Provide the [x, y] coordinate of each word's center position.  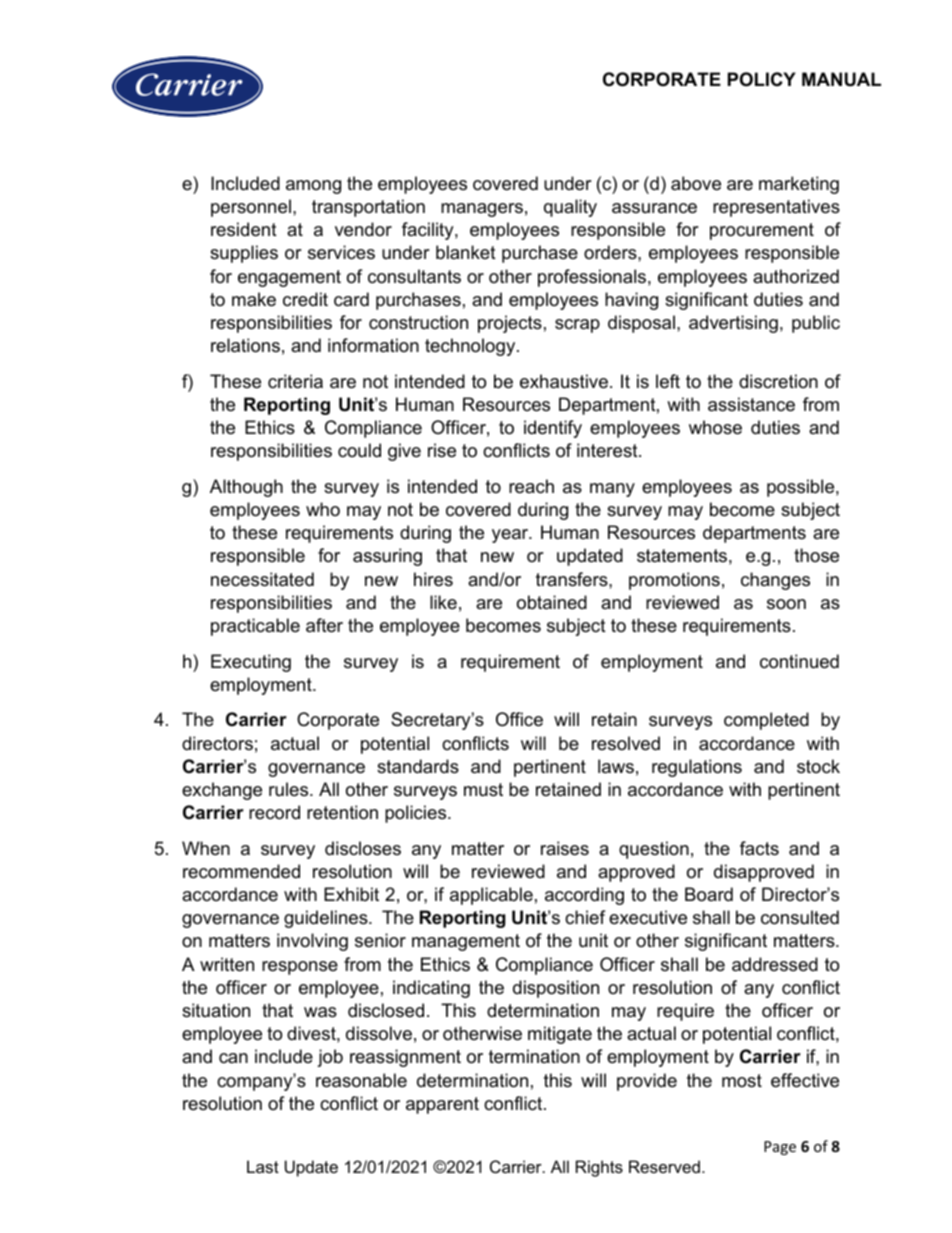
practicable [255, 627]
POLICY [762, 79]
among [313, 187]
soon [786, 604]
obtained [552, 602]
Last [263, 1166]
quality [570, 208]
